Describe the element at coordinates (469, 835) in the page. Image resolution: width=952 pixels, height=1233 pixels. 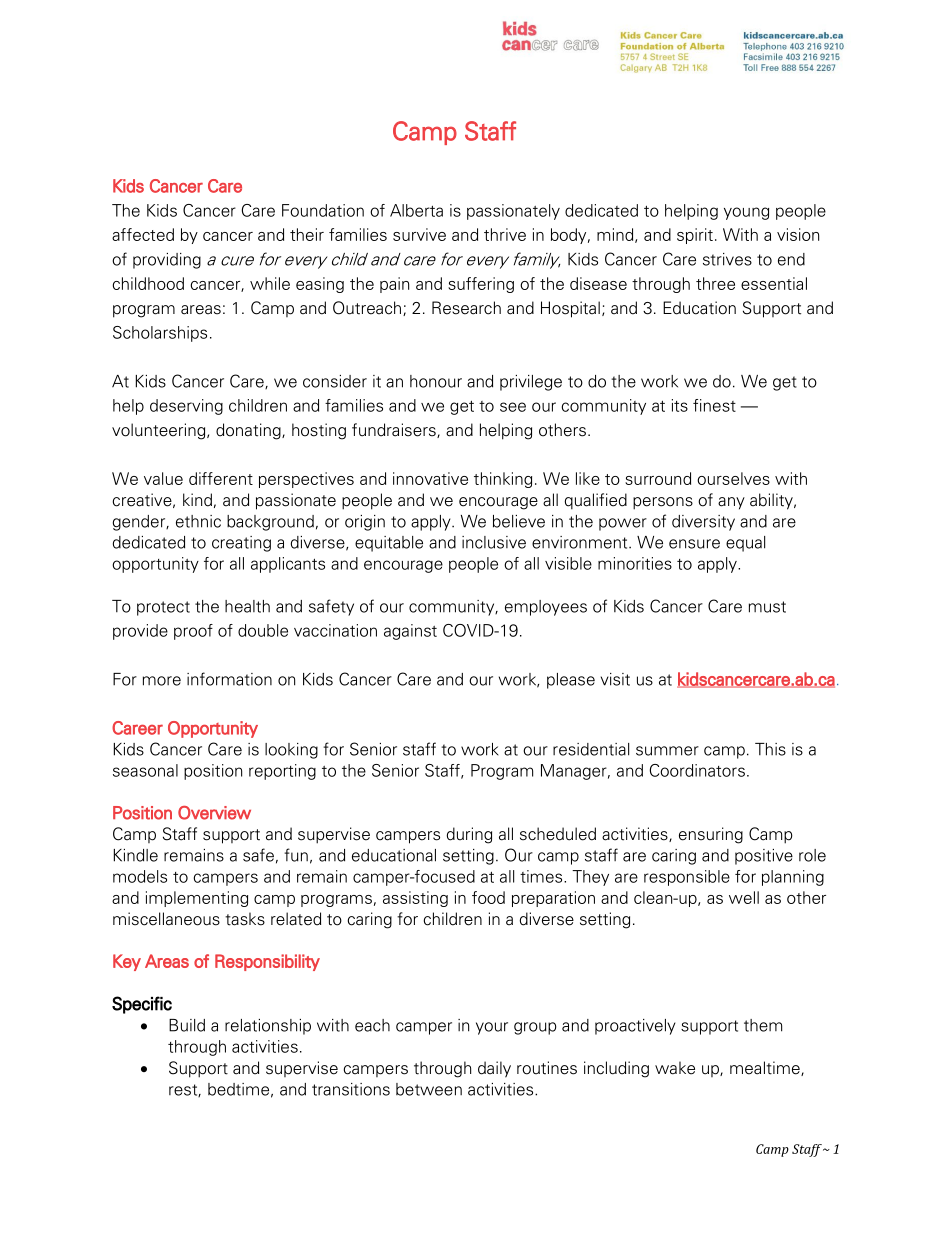
I see `during` at that location.
